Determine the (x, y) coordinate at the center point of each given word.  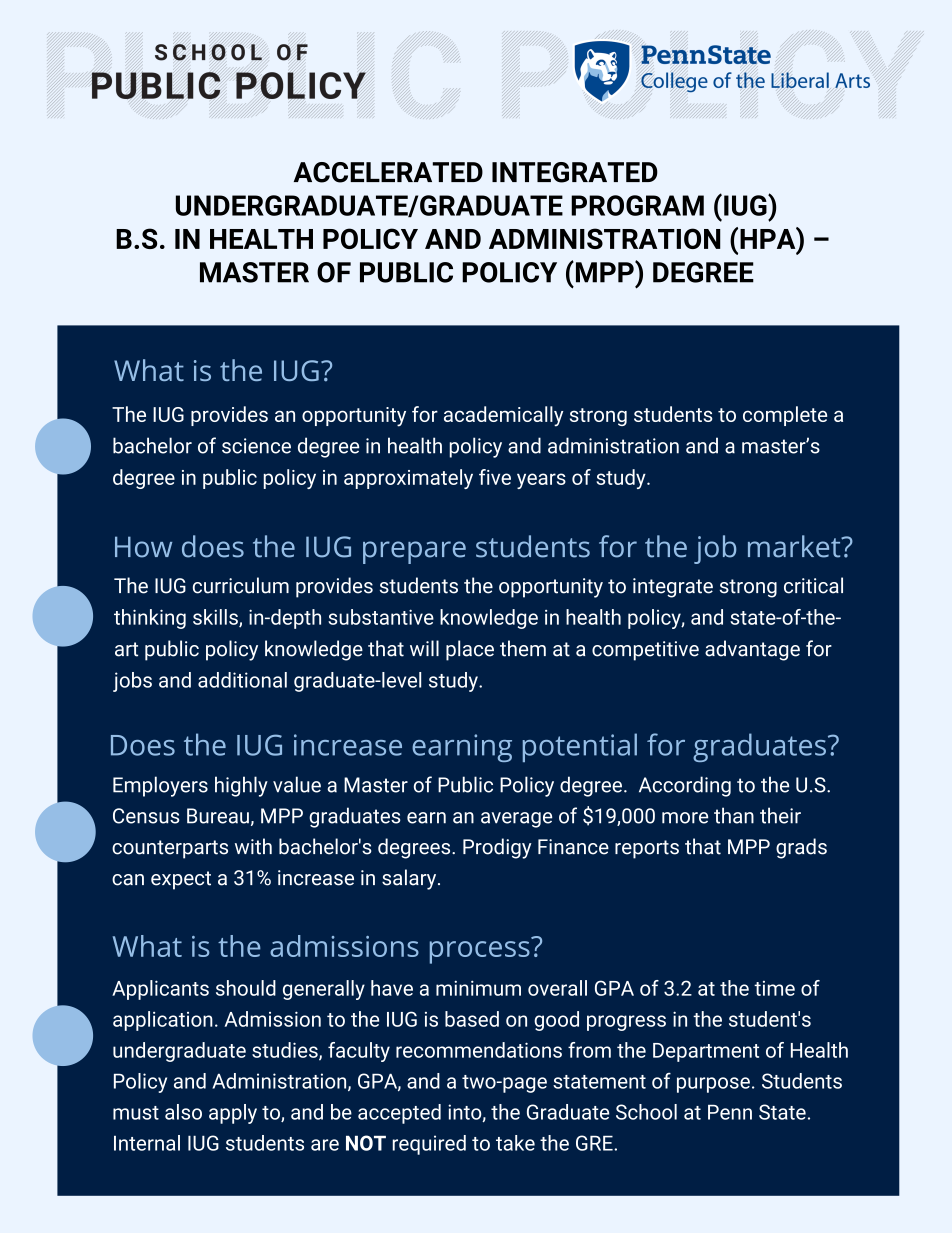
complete (785, 416)
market (795, 546)
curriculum (241, 585)
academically (503, 416)
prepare (414, 552)
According (685, 786)
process (481, 951)
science (256, 446)
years (541, 481)
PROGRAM (637, 205)
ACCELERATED (388, 172)
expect (181, 880)
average (516, 820)
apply (233, 1114)
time (774, 988)
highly (241, 786)
